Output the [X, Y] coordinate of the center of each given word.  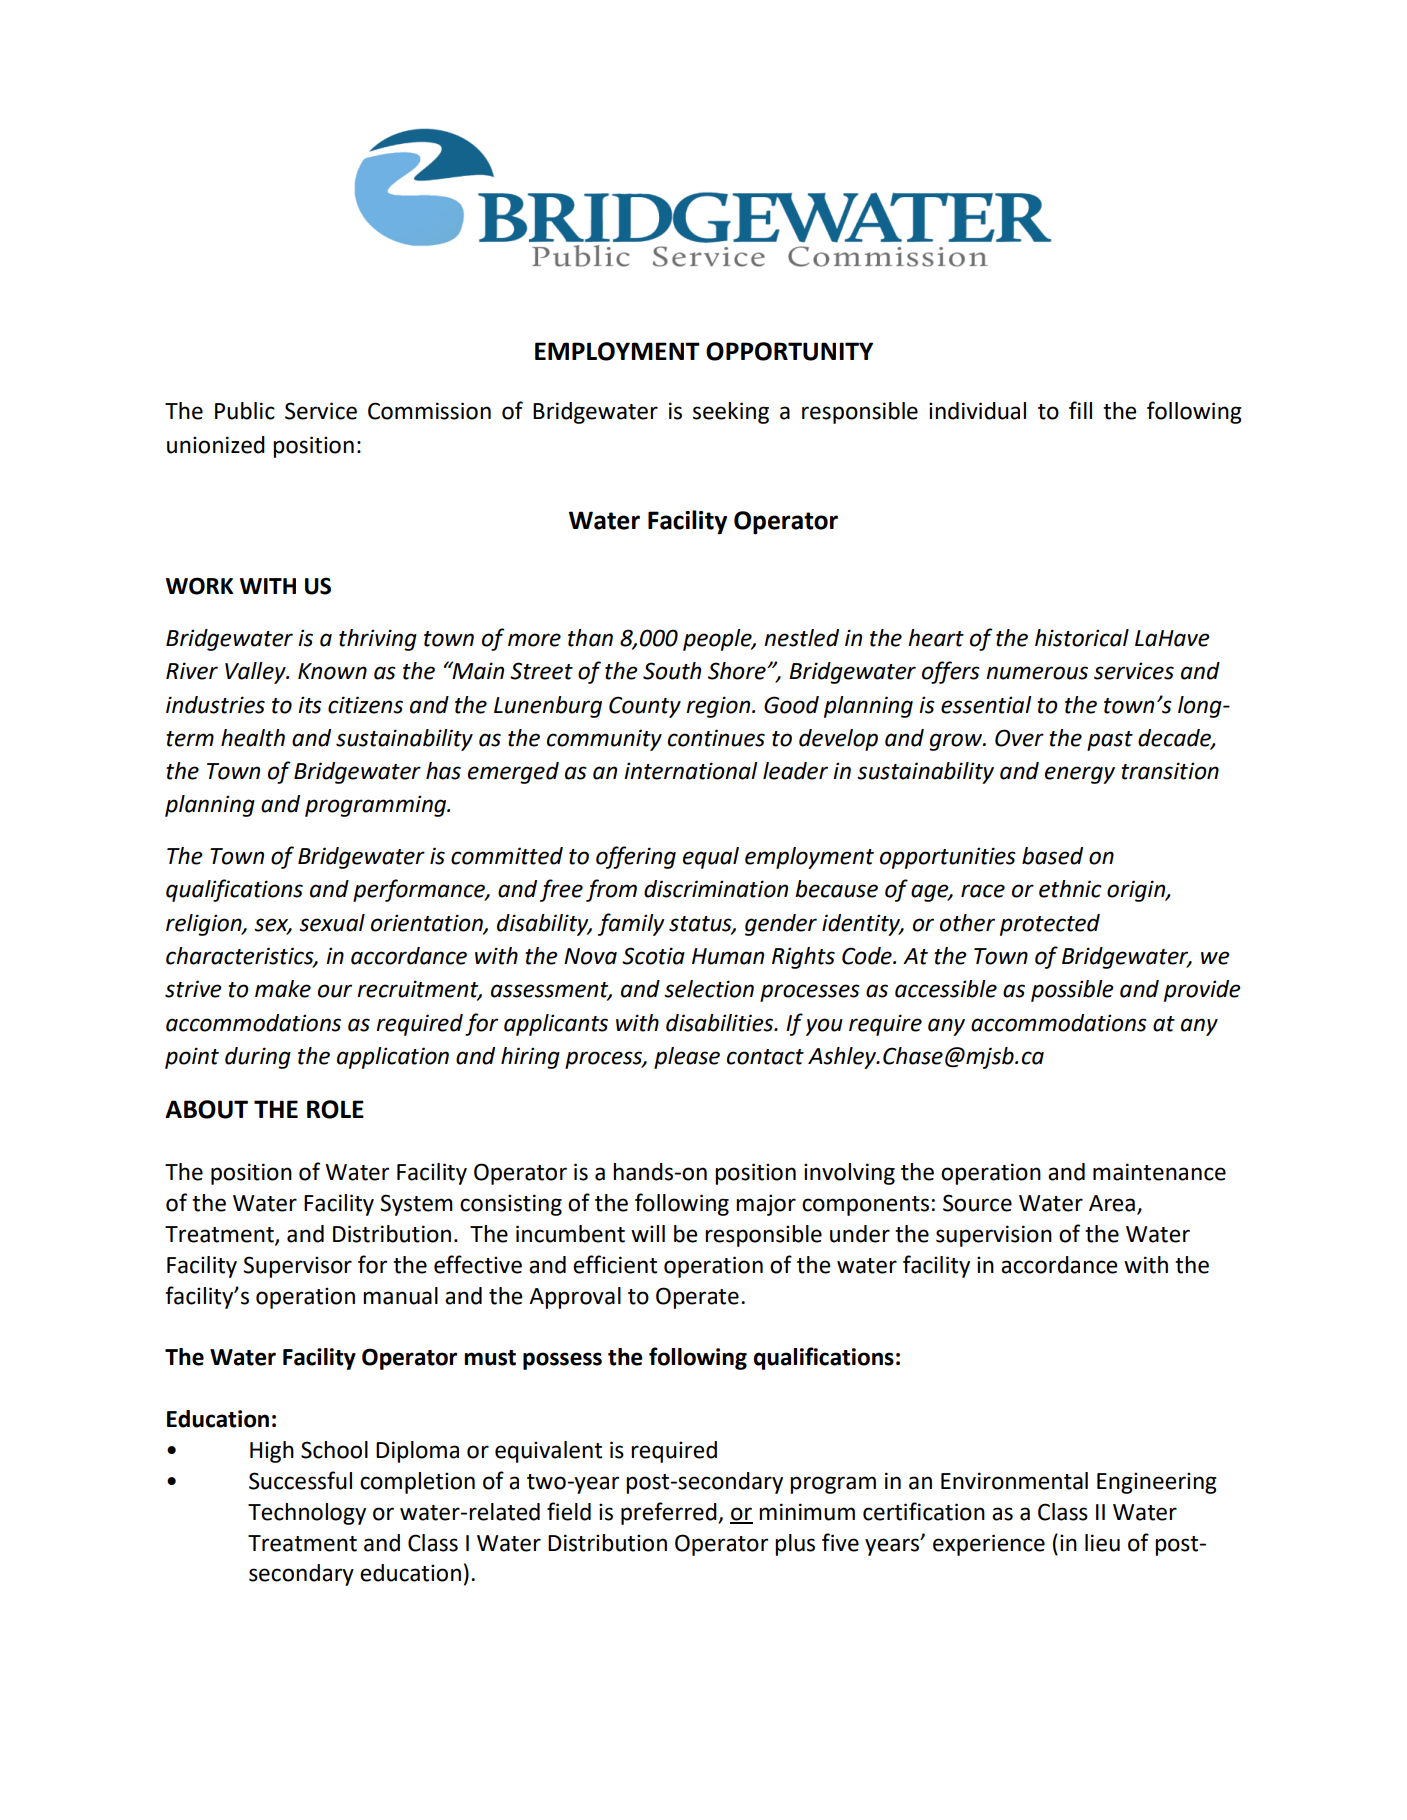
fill [1080, 410]
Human [728, 956]
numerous [1037, 673]
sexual [332, 923]
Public [245, 411]
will [648, 1233]
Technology [307, 1514]
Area [1112, 1203]
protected [1050, 925]
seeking [731, 413]
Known [332, 671]
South [672, 671]
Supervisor [297, 1267]
